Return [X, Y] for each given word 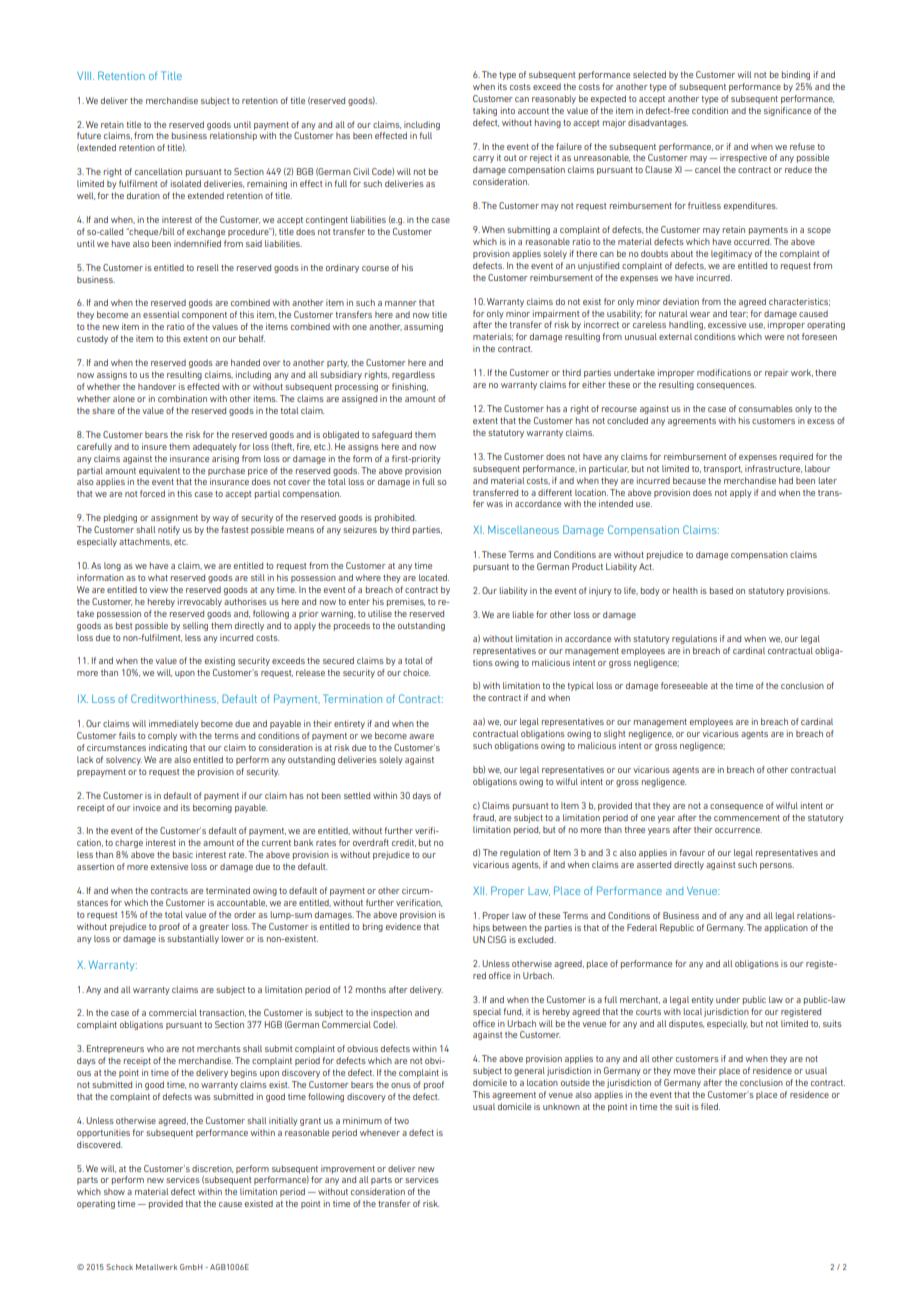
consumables [766, 408]
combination [182, 398]
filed [710, 1106]
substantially [193, 939]
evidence [403, 926]
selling [195, 626]
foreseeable [684, 685]
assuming [423, 327]
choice [416, 672]
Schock [119, 1267]
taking [485, 111]
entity [703, 1000]
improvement [348, 1169]
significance [787, 111]
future [89, 135]
